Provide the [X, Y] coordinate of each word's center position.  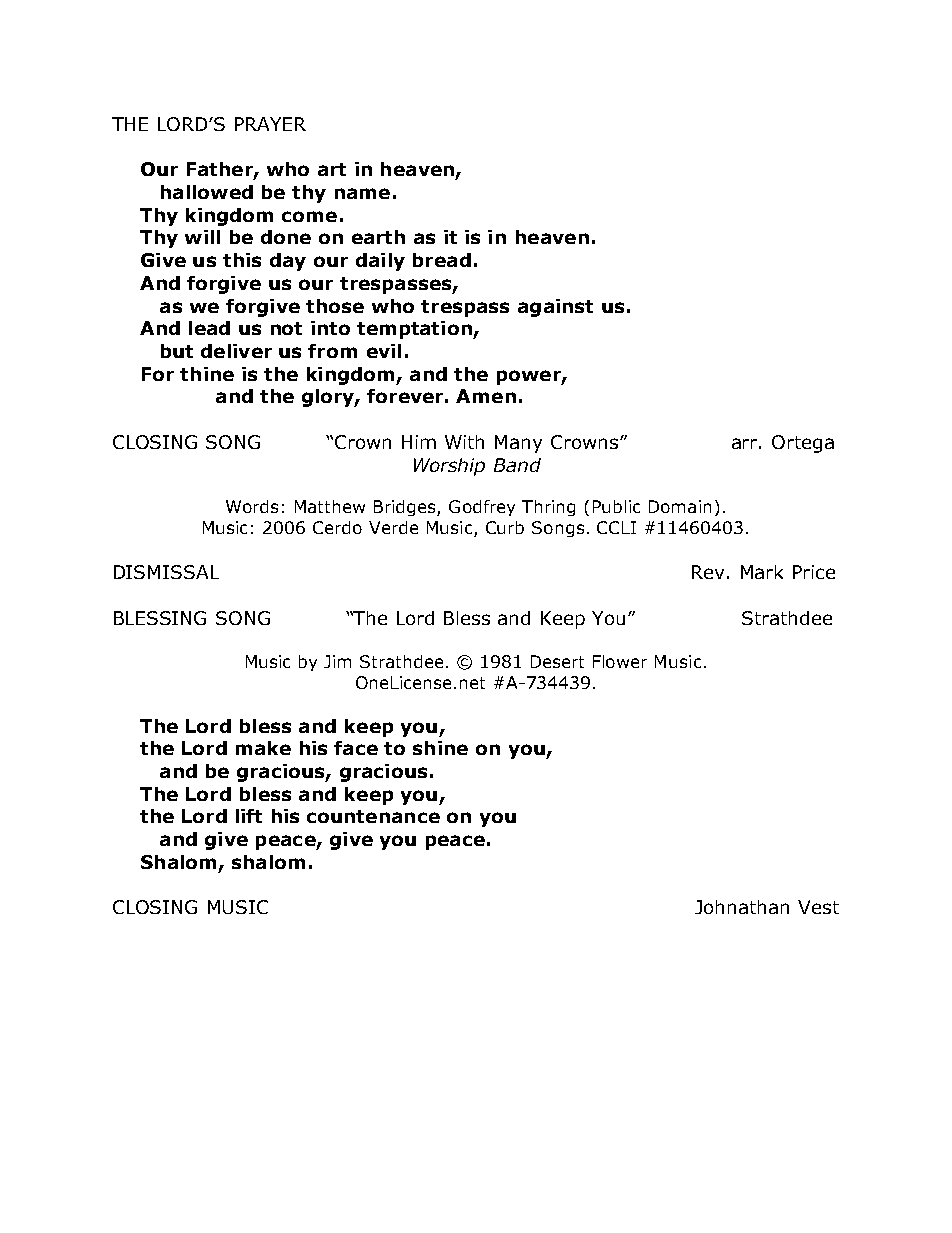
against [555, 308]
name [362, 193]
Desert [557, 661]
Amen [486, 396]
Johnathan [742, 907]
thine [207, 374]
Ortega [803, 444]
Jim [337, 661]
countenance [373, 816]
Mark [762, 572]
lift [249, 816]
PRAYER [270, 124]
